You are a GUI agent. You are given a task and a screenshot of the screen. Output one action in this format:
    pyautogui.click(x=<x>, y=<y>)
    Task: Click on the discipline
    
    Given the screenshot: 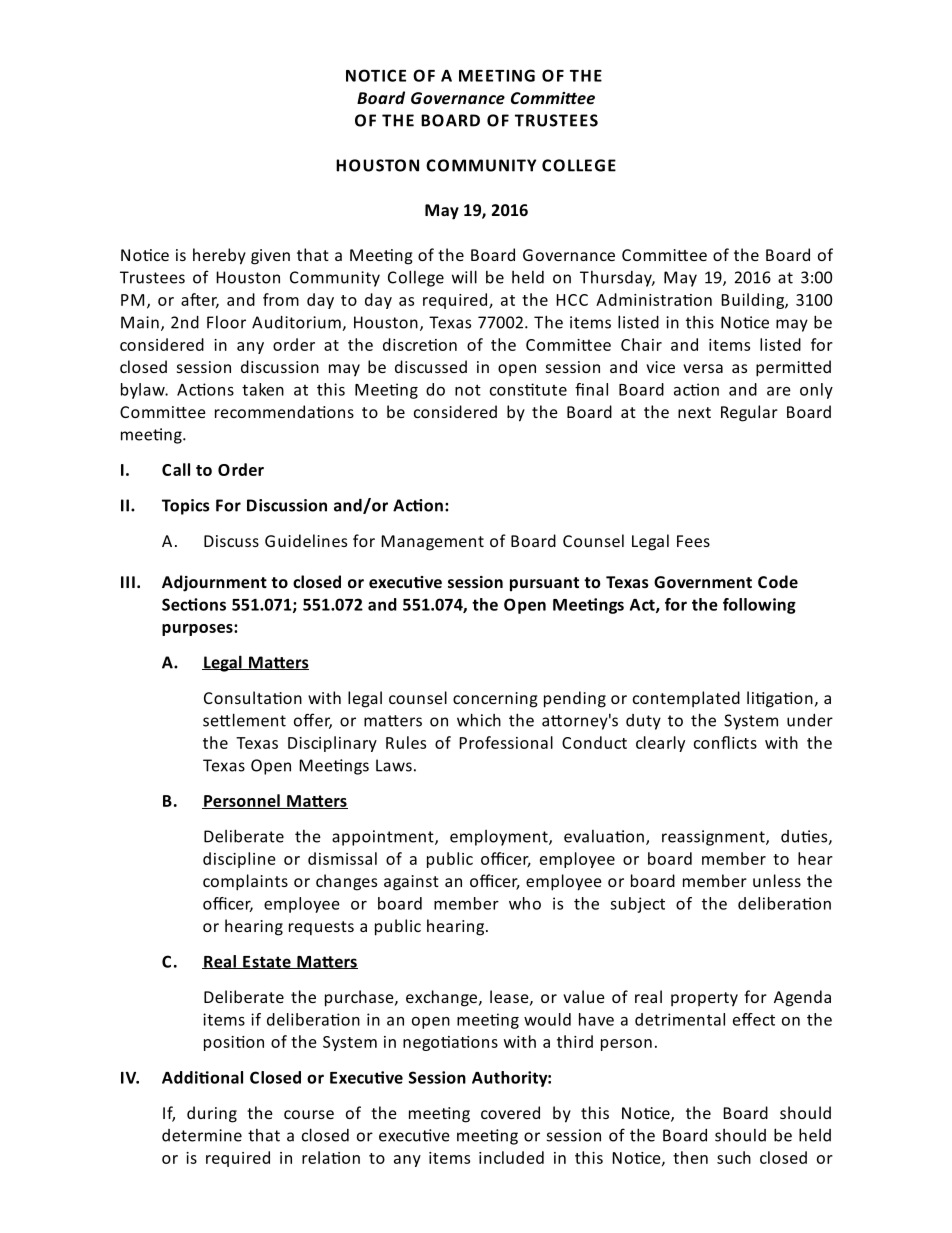 What is the action you would take?
    pyautogui.click(x=239, y=860)
